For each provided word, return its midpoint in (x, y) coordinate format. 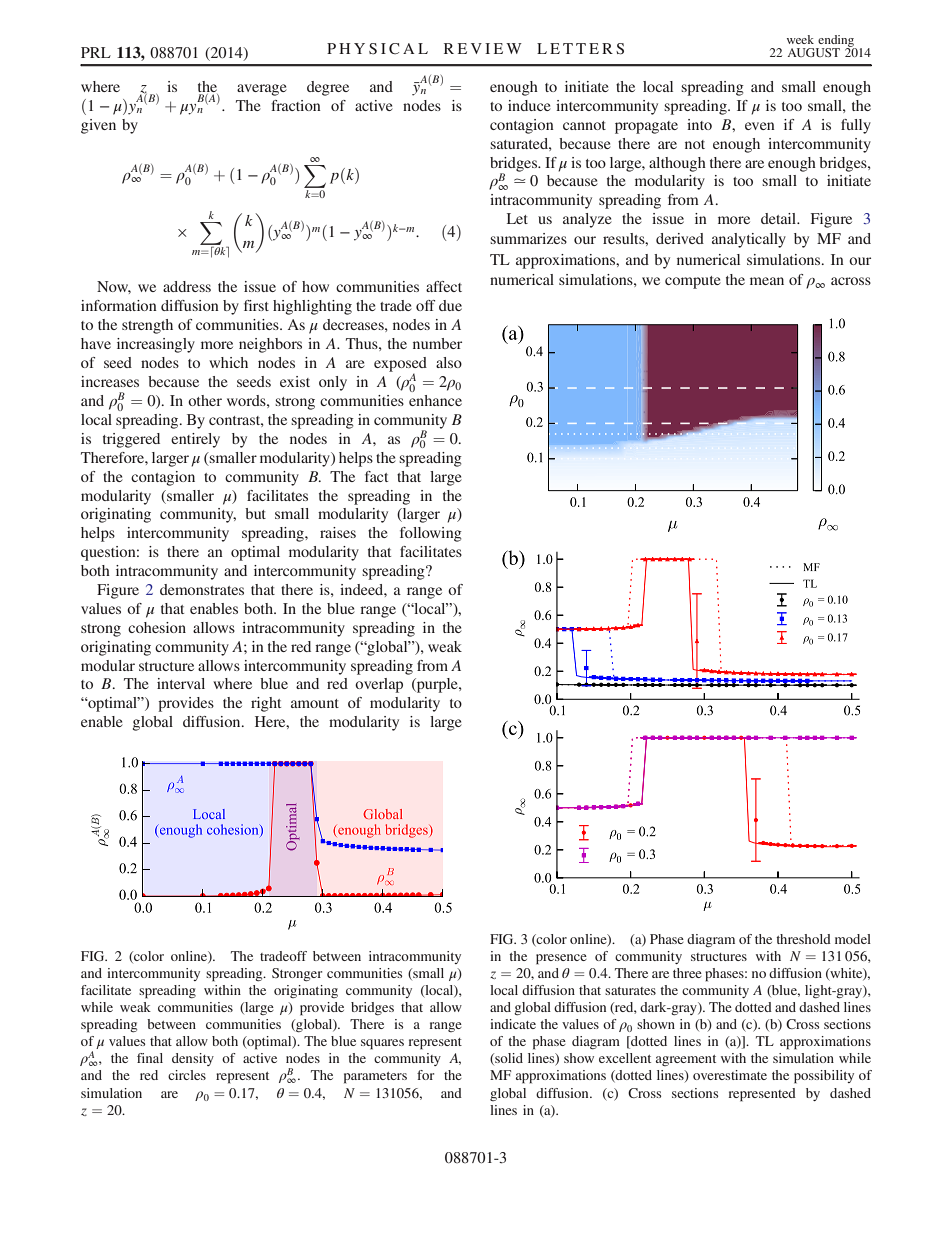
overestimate (730, 1075)
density (193, 1059)
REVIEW (483, 48)
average (262, 90)
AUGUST (813, 52)
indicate (513, 1024)
